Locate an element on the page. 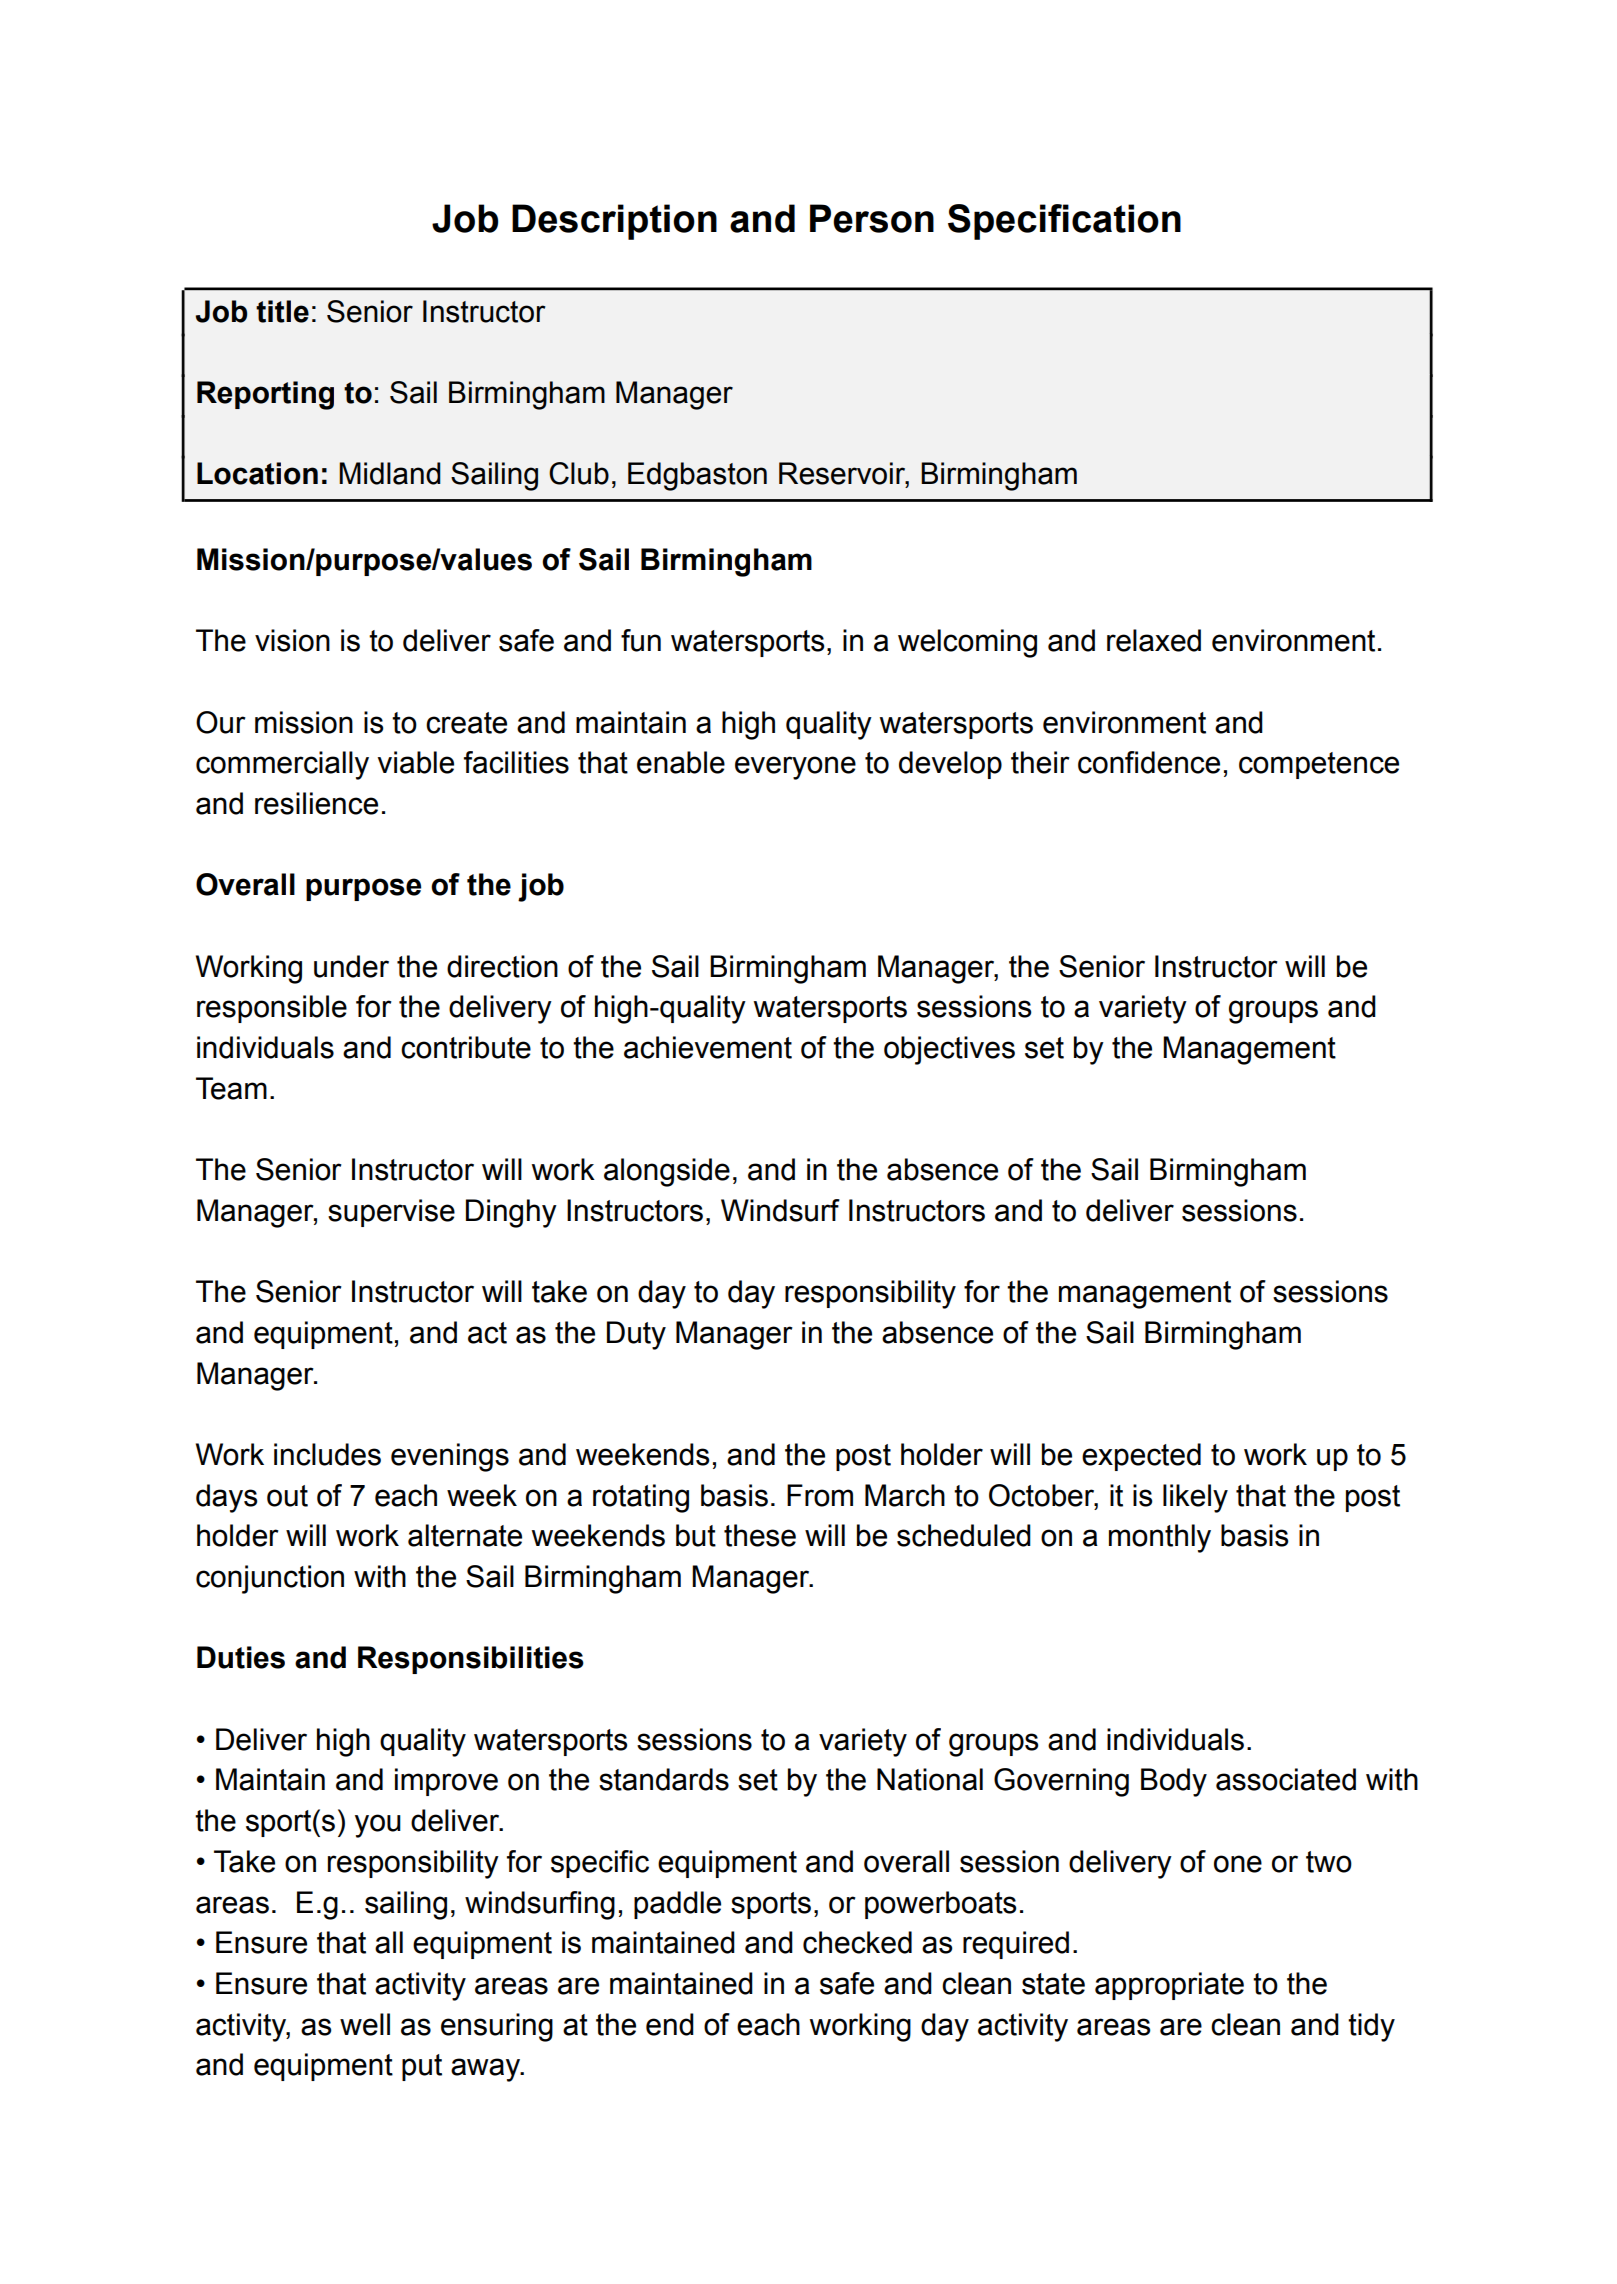 This image has height=2284, width=1617. viable is located at coordinates (415, 762).
